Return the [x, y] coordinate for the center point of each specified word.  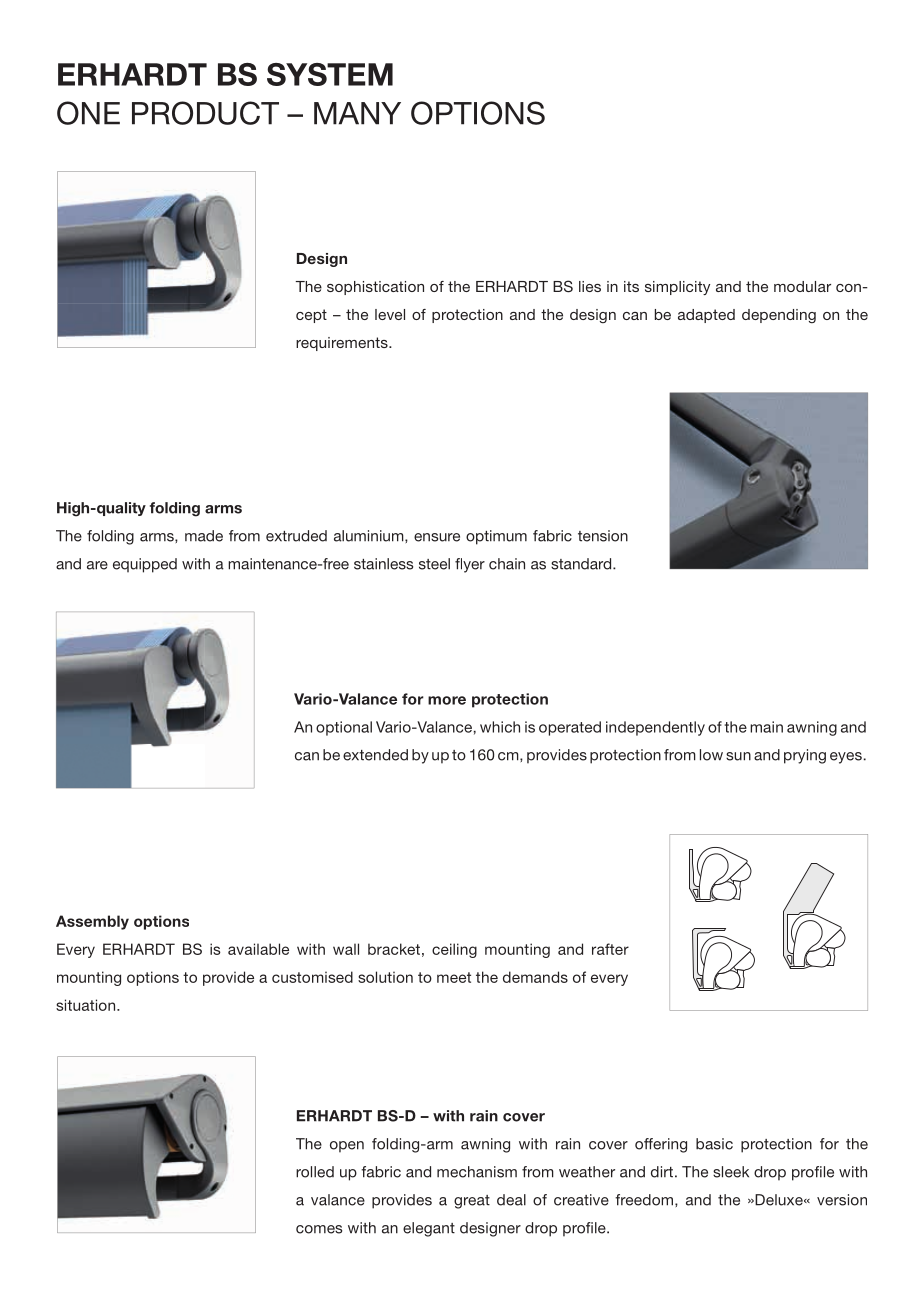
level [390, 314]
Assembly [92, 922]
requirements [343, 344]
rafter [610, 949]
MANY [357, 113]
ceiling [454, 950]
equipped [145, 565]
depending [779, 316]
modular [802, 286]
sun [738, 756]
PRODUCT [205, 113]
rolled [315, 1172]
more [447, 700]
